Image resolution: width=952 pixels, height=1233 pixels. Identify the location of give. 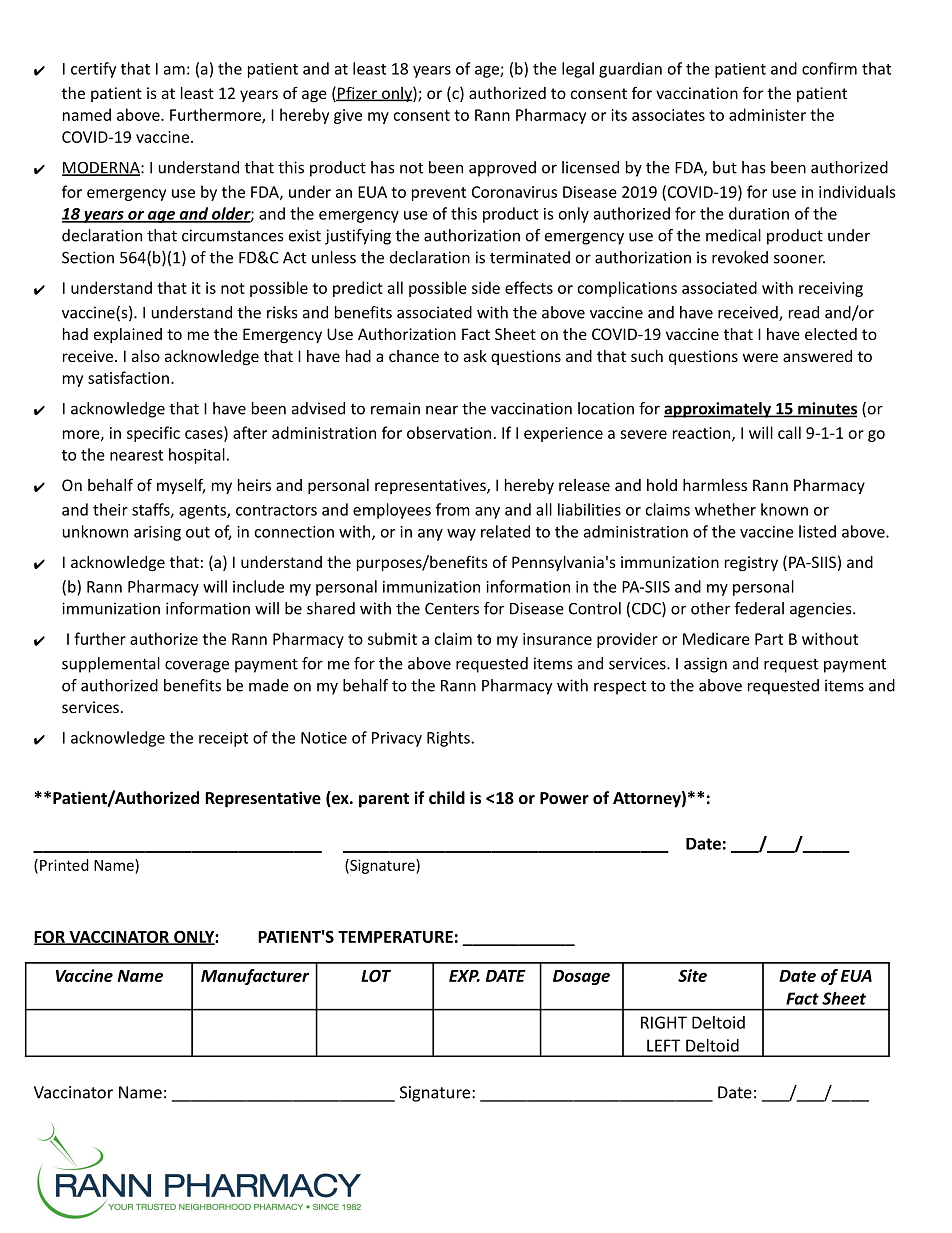
(348, 116).
